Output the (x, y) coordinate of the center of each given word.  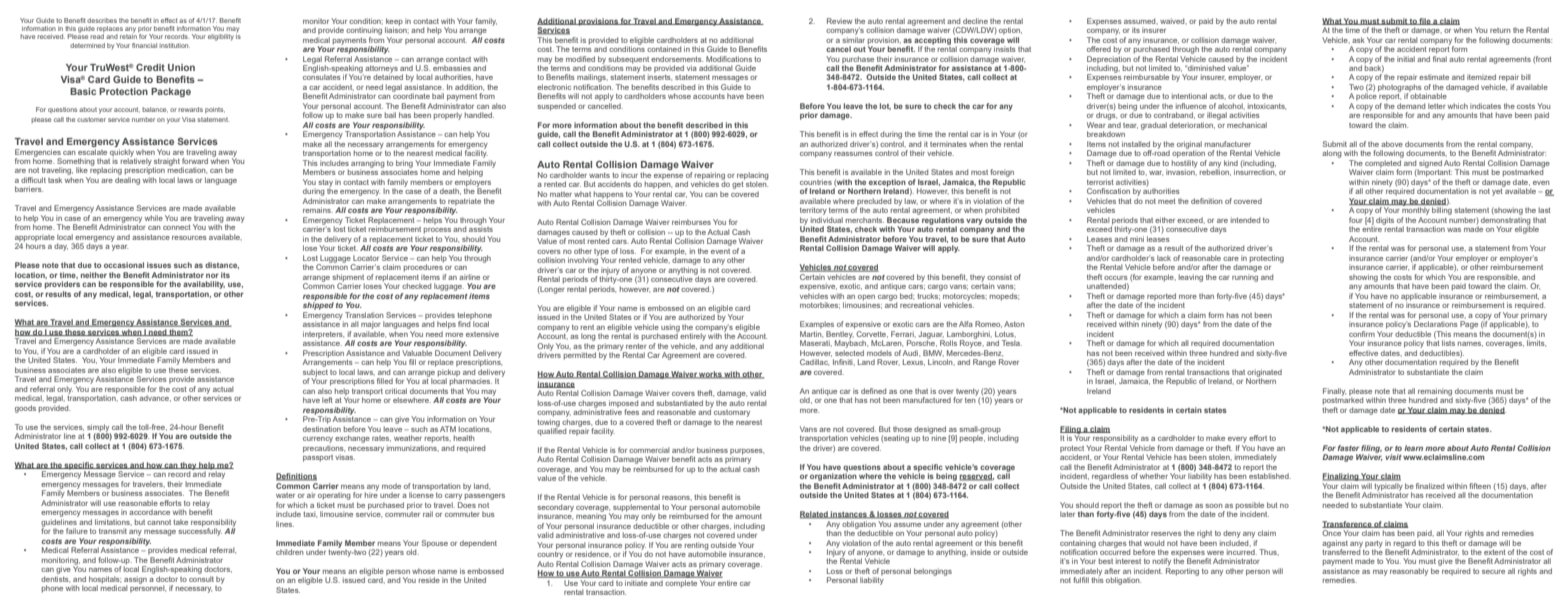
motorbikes (820, 305)
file (1425, 21)
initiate (636, 583)
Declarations (1436, 323)
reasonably (1409, 572)
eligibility (221, 37)
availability (204, 285)
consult (201, 577)
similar (853, 38)
